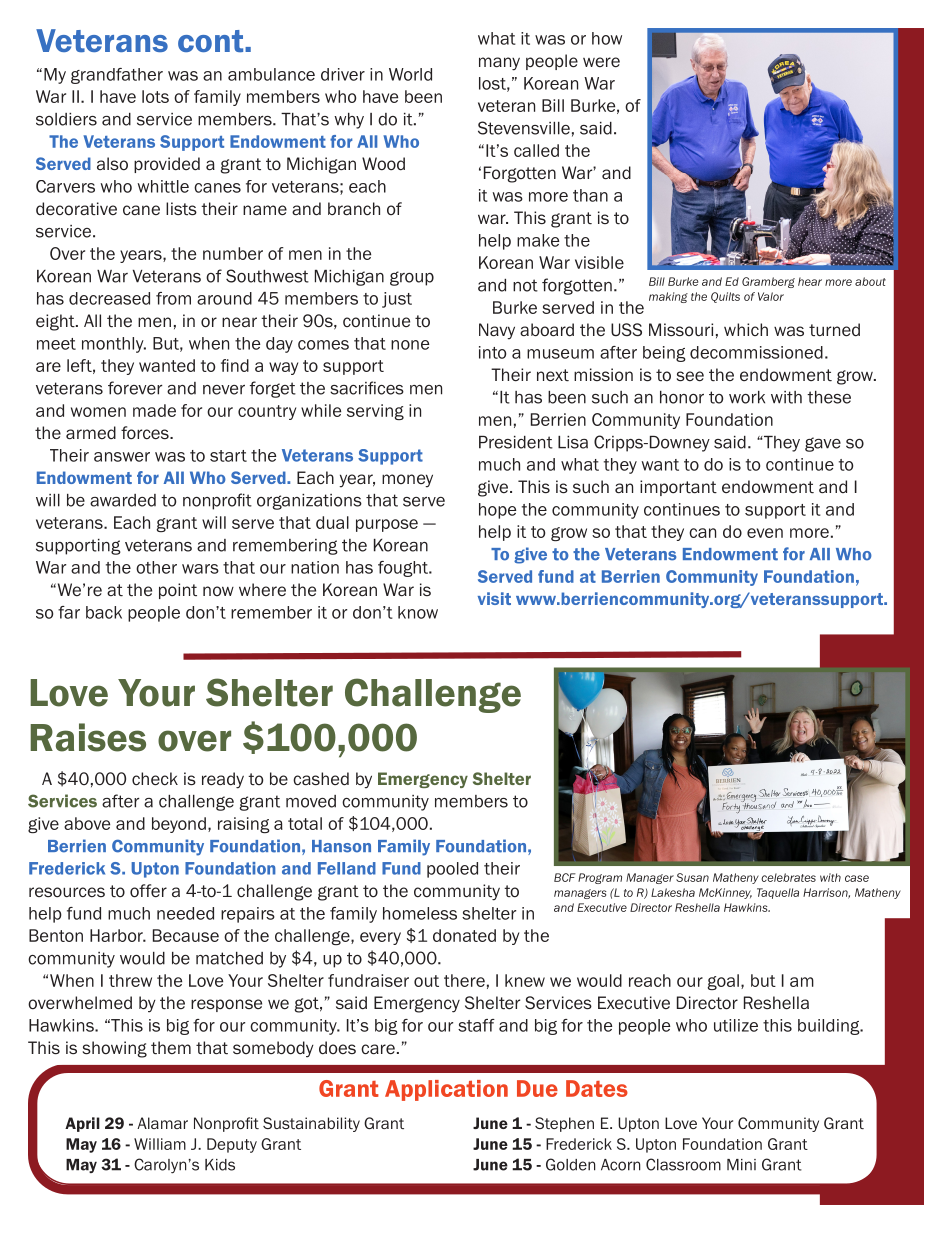 Image resolution: width=952 pixels, height=1233 pixels. What do you see at coordinates (678, 488) in the document?
I see `important` at bounding box center [678, 488].
